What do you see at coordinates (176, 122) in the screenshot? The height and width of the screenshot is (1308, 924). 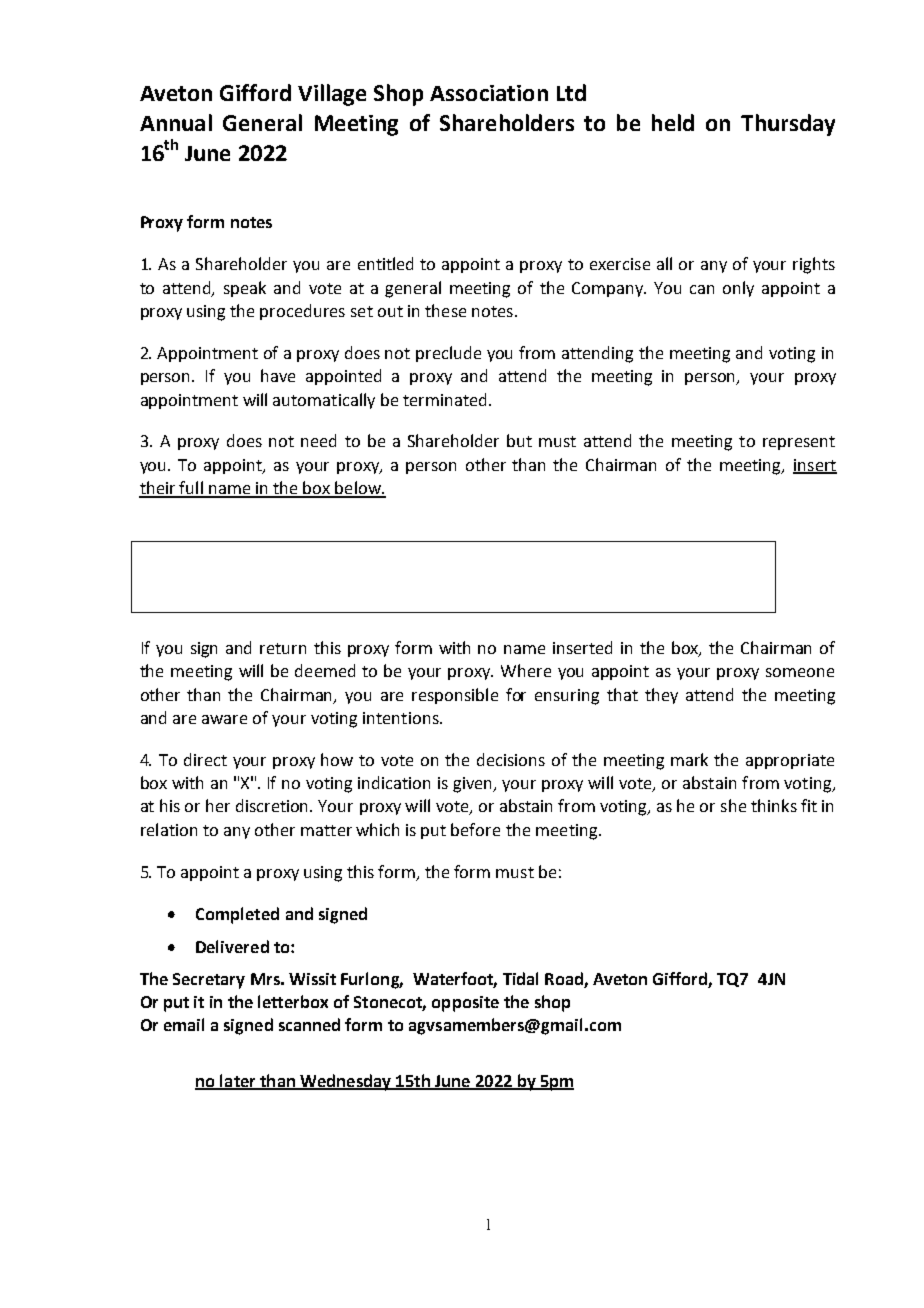 I see `Annual` at bounding box center [176, 122].
